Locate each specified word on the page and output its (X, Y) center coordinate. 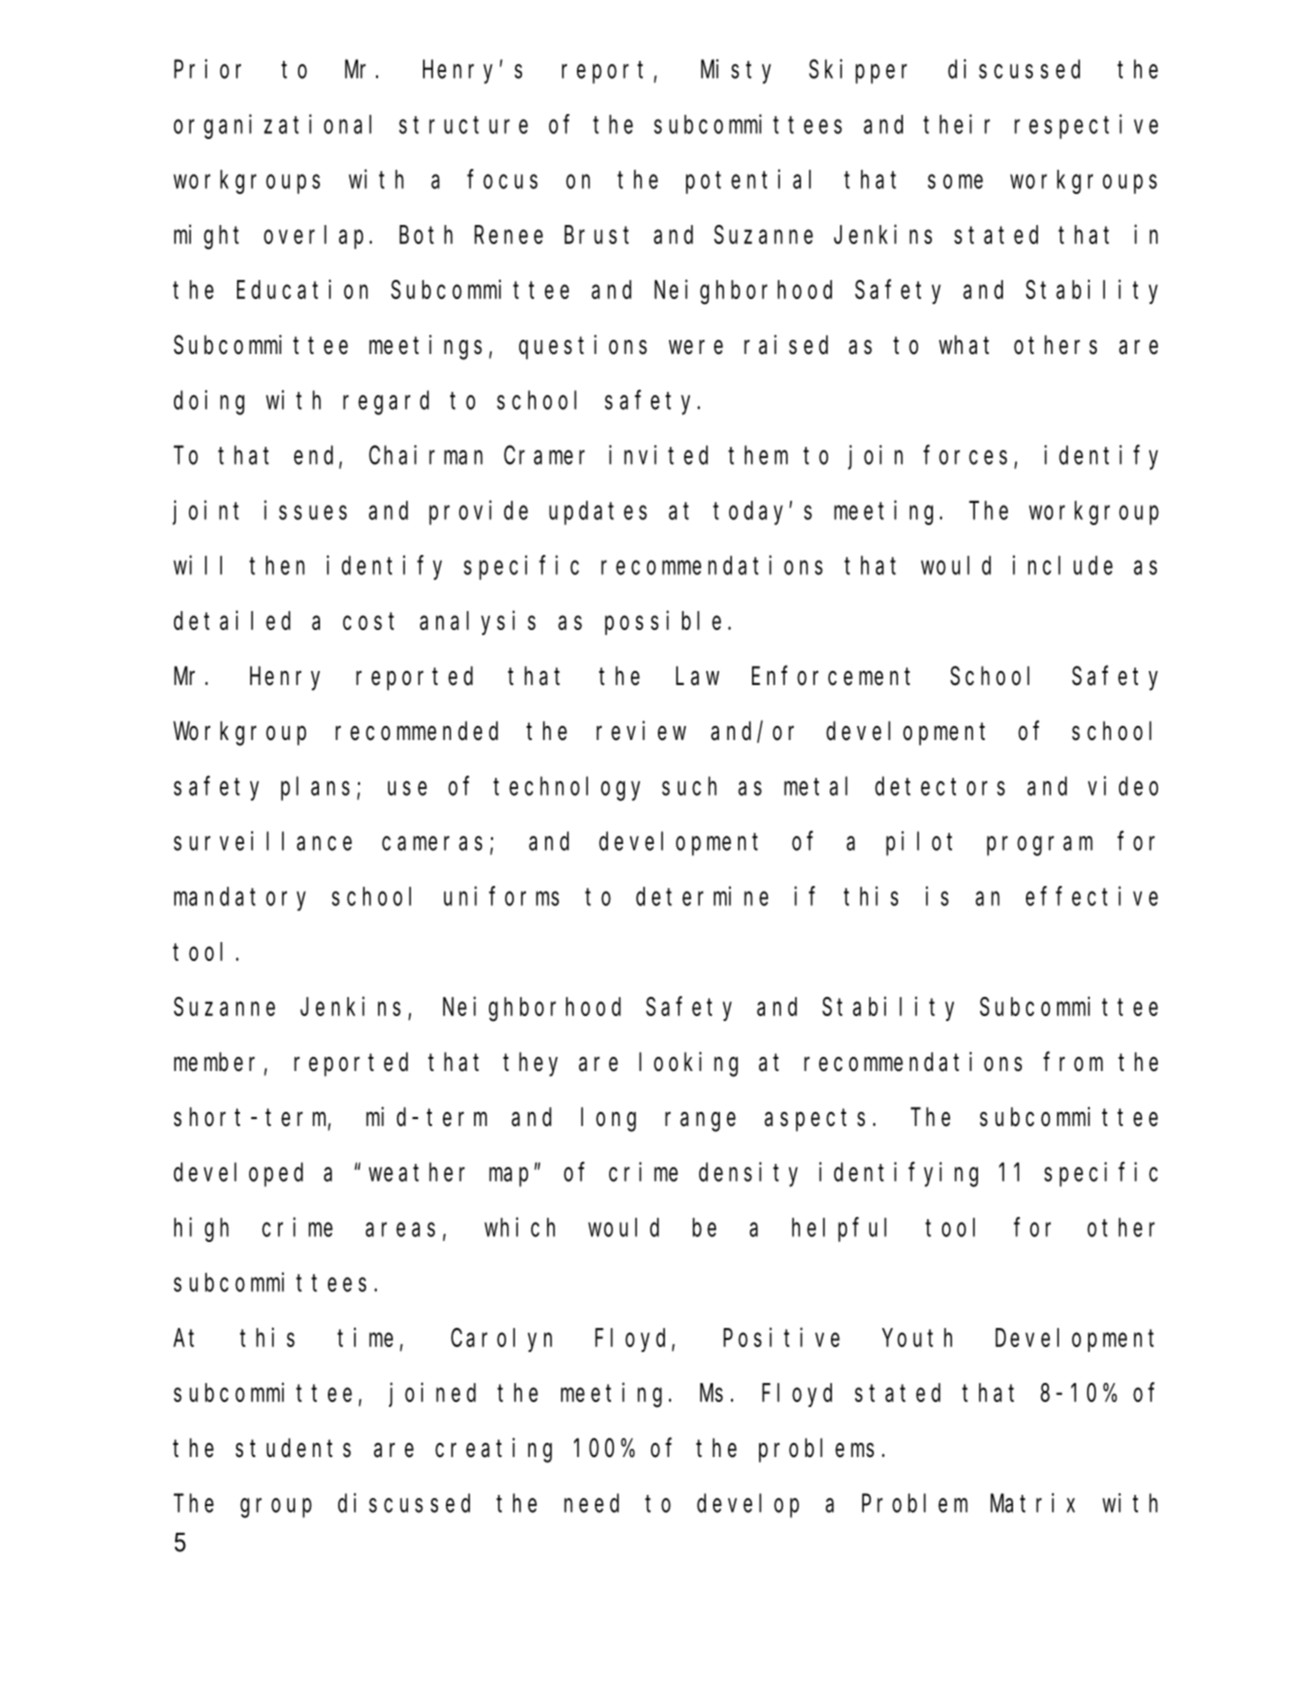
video (1123, 786)
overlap (317, 237)
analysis (478, 622)
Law (697, 677)
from (1073, 1062)
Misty (736, 71)
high (201, 1229)
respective (1086, 126)
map (512, 1177)
